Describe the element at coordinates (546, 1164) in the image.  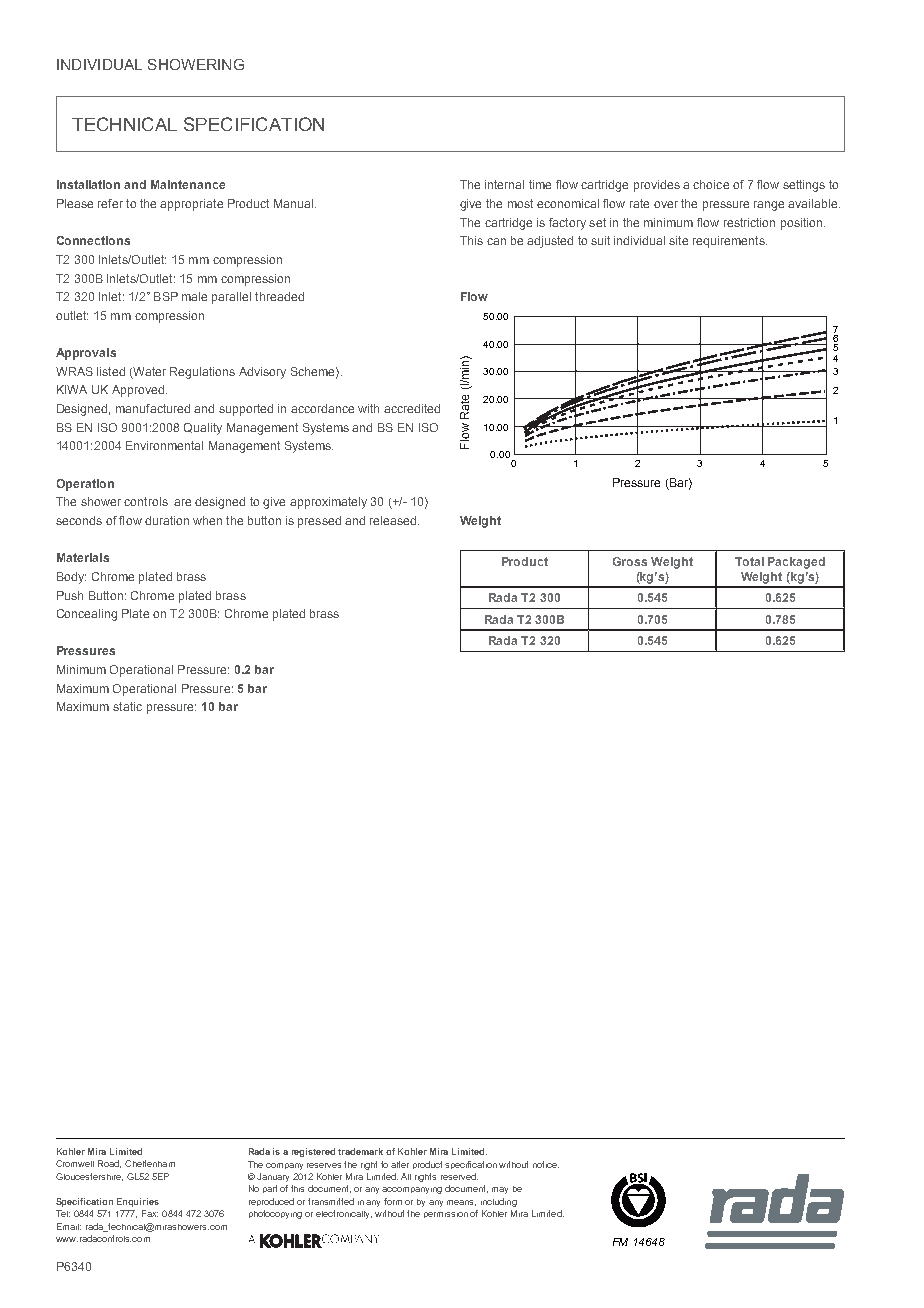
I see `notice` at that location.
